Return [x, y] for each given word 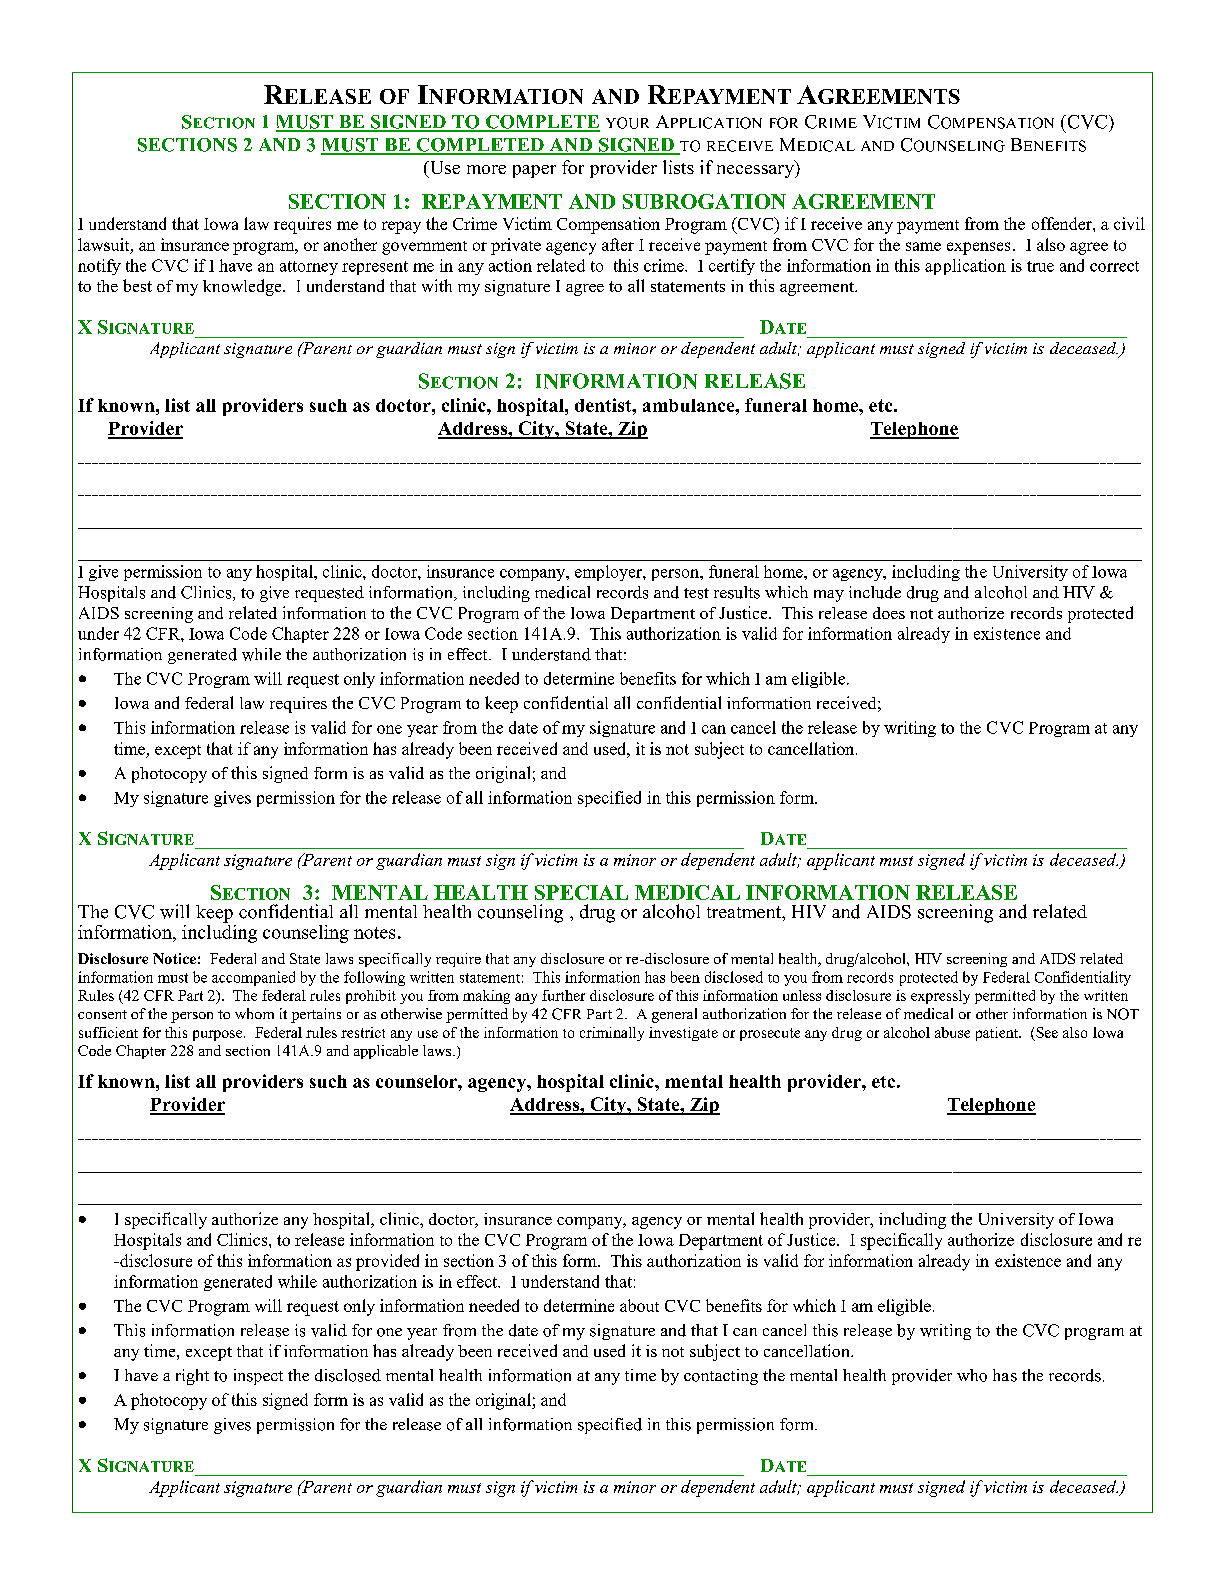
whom [254, 1013]
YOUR [627, 123]
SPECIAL [581, 892]
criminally [612, 1034]
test [696, 593]
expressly [940, 997]
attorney [309, 268]
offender [1063, 223]
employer [609, 573]
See [1046, 1034]
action [510, 265]
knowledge [243, 287]
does [889, 613]
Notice [174, 958]
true [1040, 266]
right [192, 1377]
